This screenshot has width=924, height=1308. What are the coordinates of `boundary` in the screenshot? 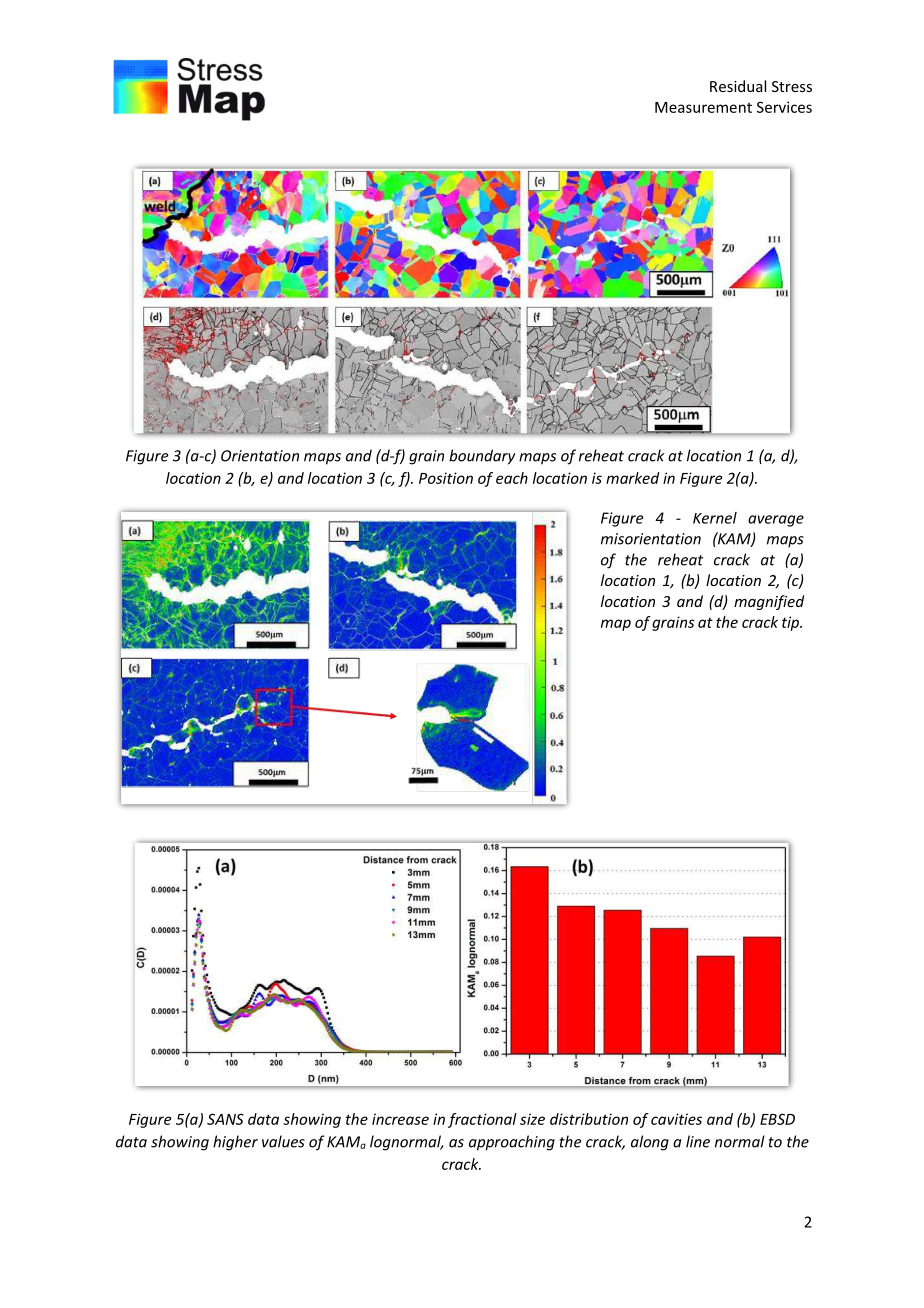 It's located at (482, 457).
